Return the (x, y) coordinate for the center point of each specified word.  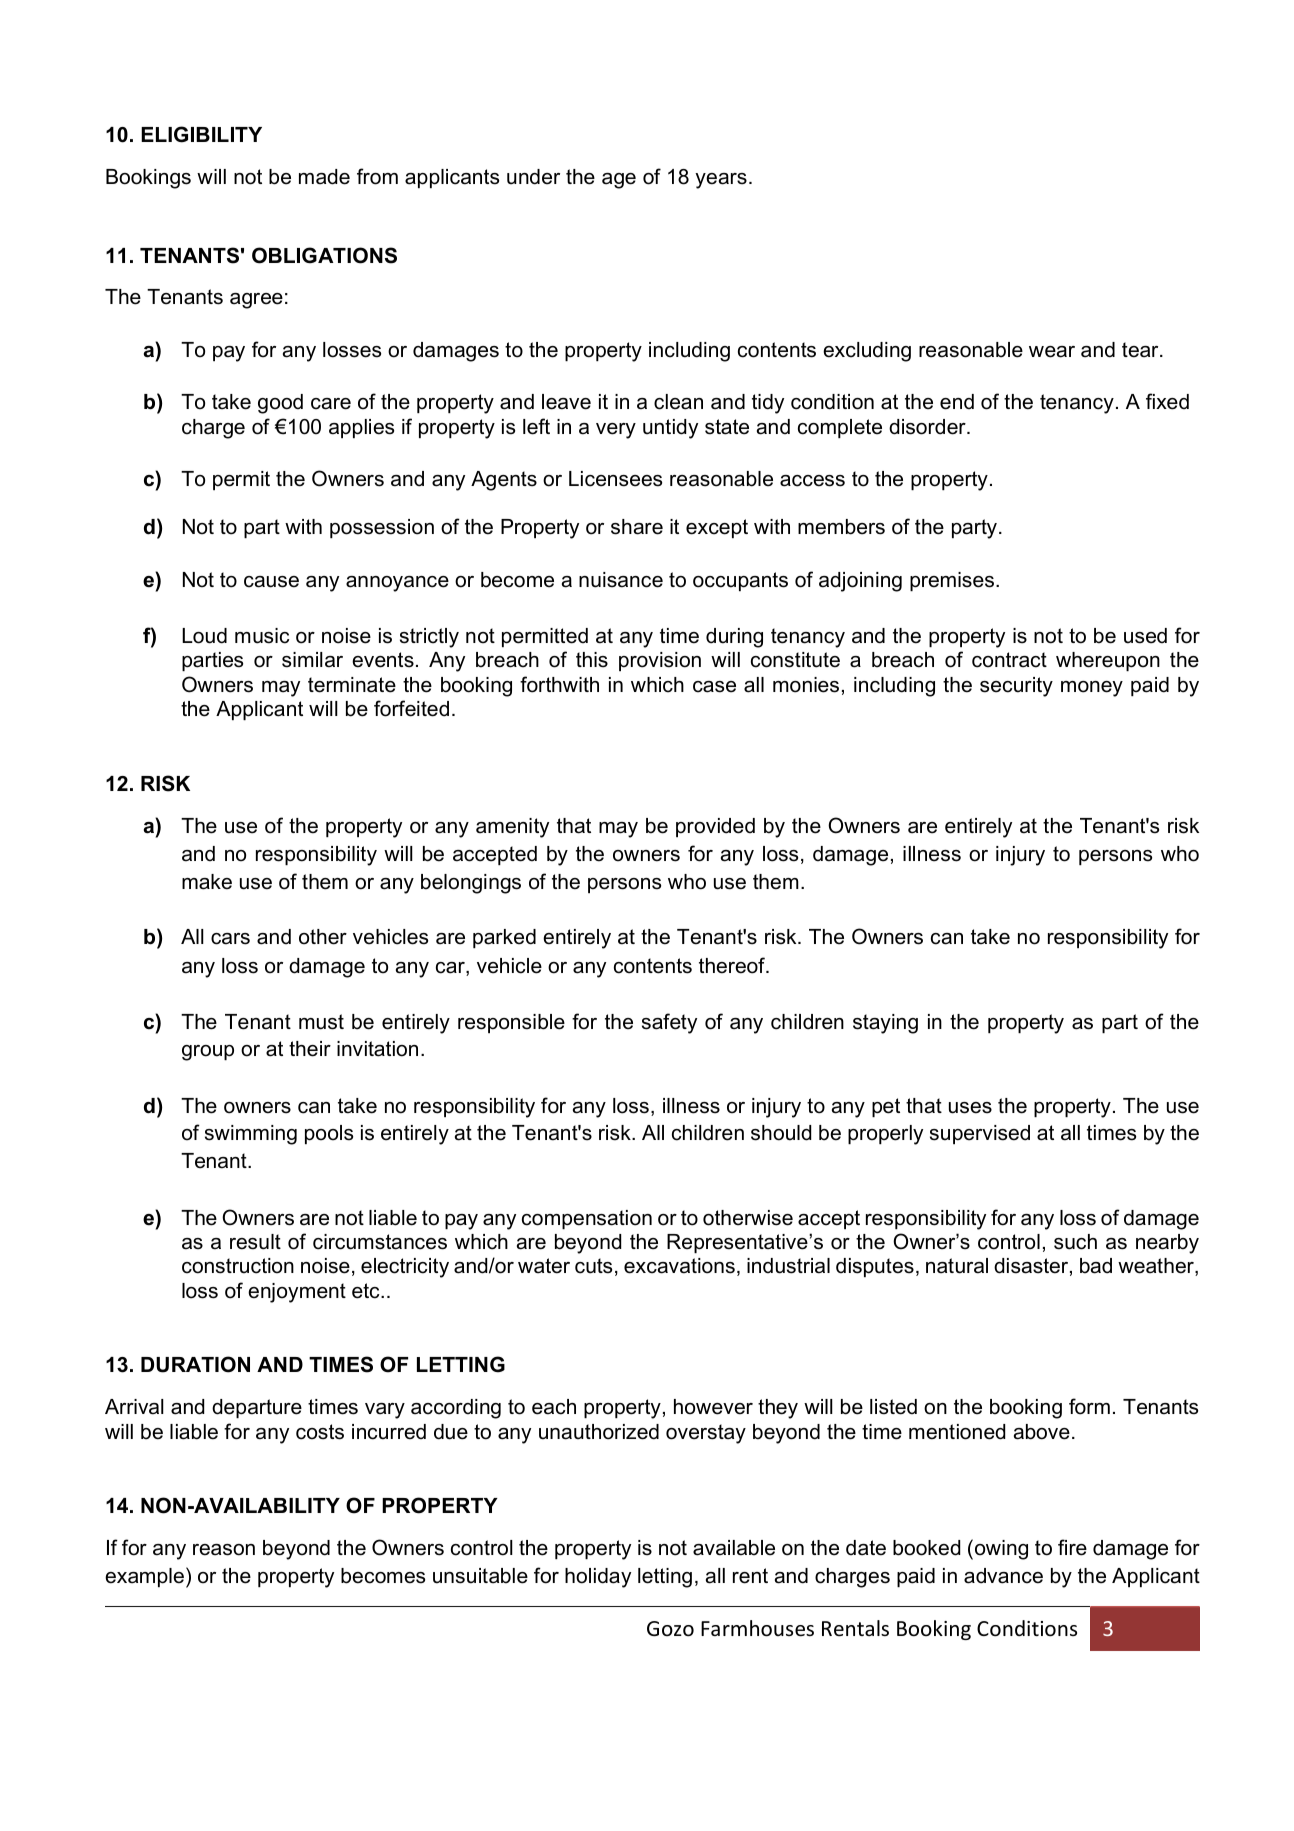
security (1016, 687)
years (721, 181)
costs (320, 1432)
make (207, 882)
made (324, 177)
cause (271, 582)
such (1075, 1242)
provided (715, 827)
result (255, 1242)
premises (952, 581)
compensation (587, 1219)
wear (1052, 352)
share (637, 527)
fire (1072, 1547)
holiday (598, 1578)
